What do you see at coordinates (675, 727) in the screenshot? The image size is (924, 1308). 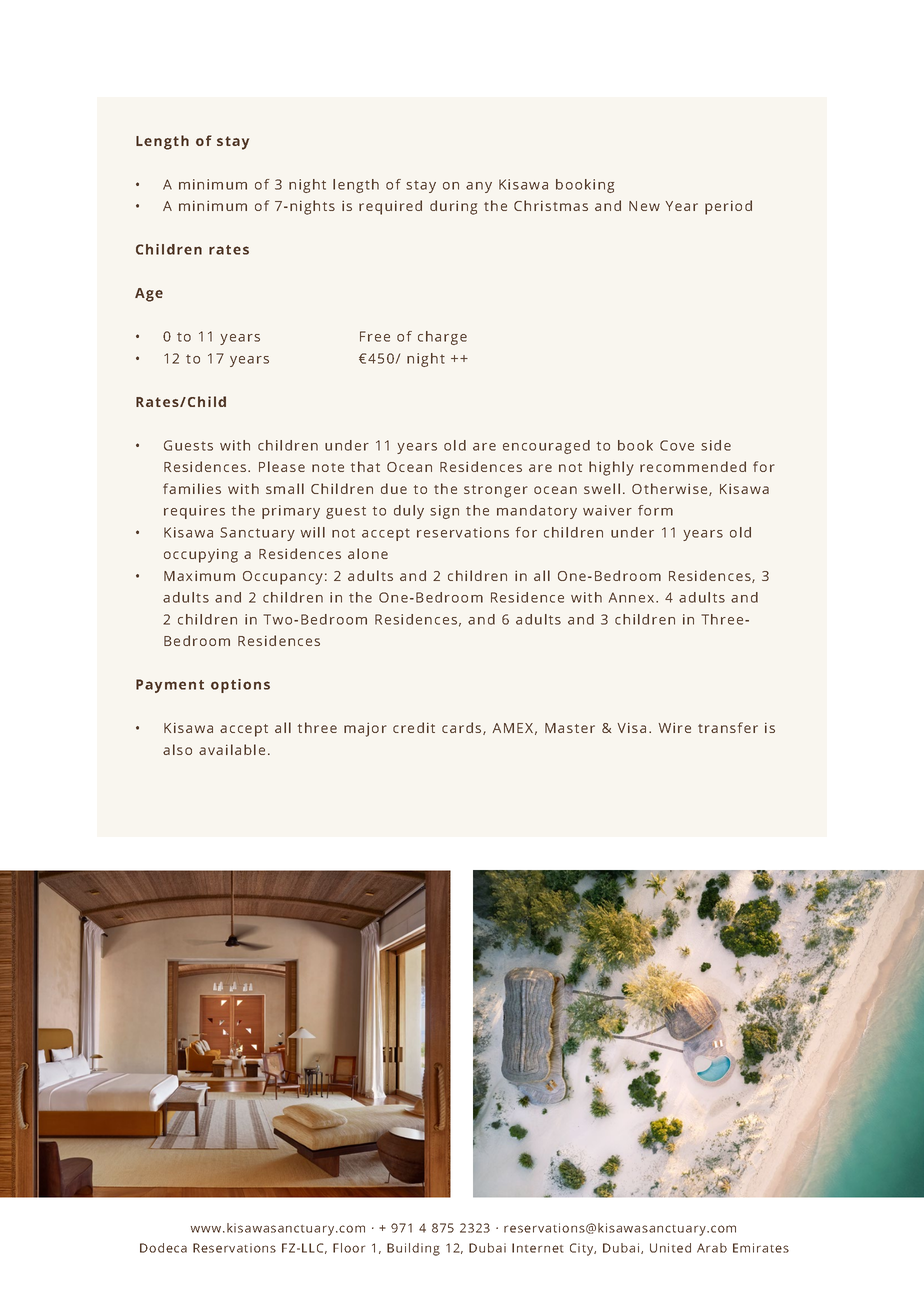 I see `Wire` at bounding box center [675, 727].
